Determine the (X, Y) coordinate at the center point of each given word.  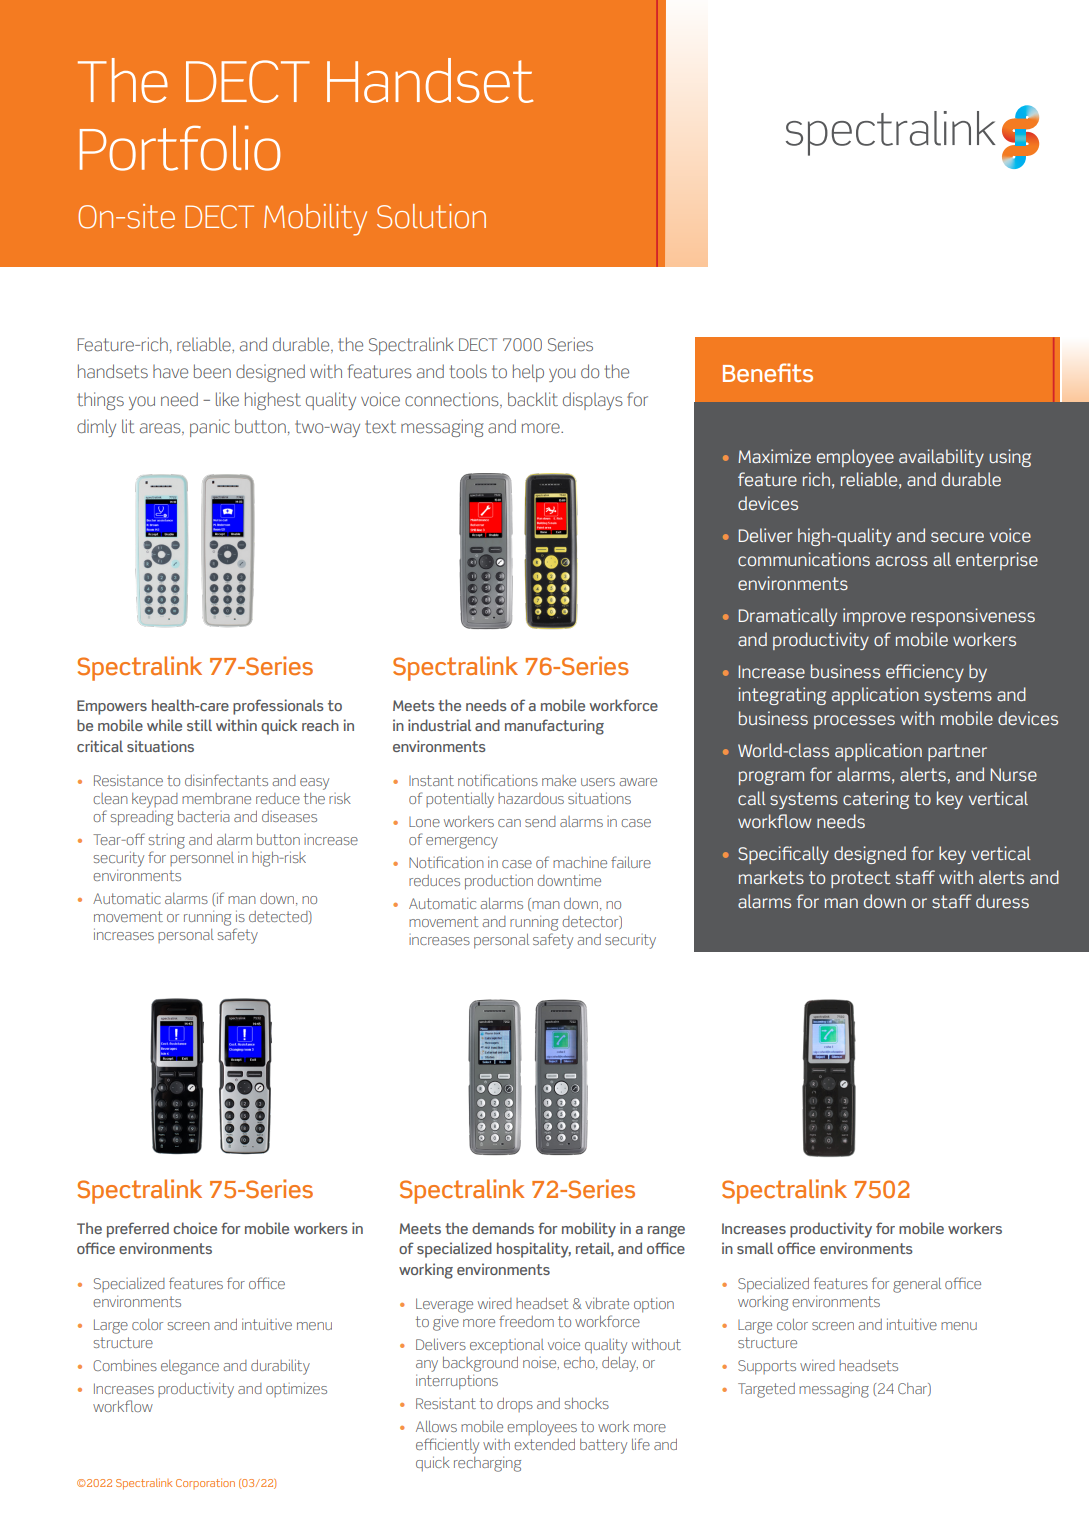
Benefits (768, 372)
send (540, 821)
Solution (431, 216)
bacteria (204, 816)
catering (876, 800)
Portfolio (180, 148)
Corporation (205, 1483)
